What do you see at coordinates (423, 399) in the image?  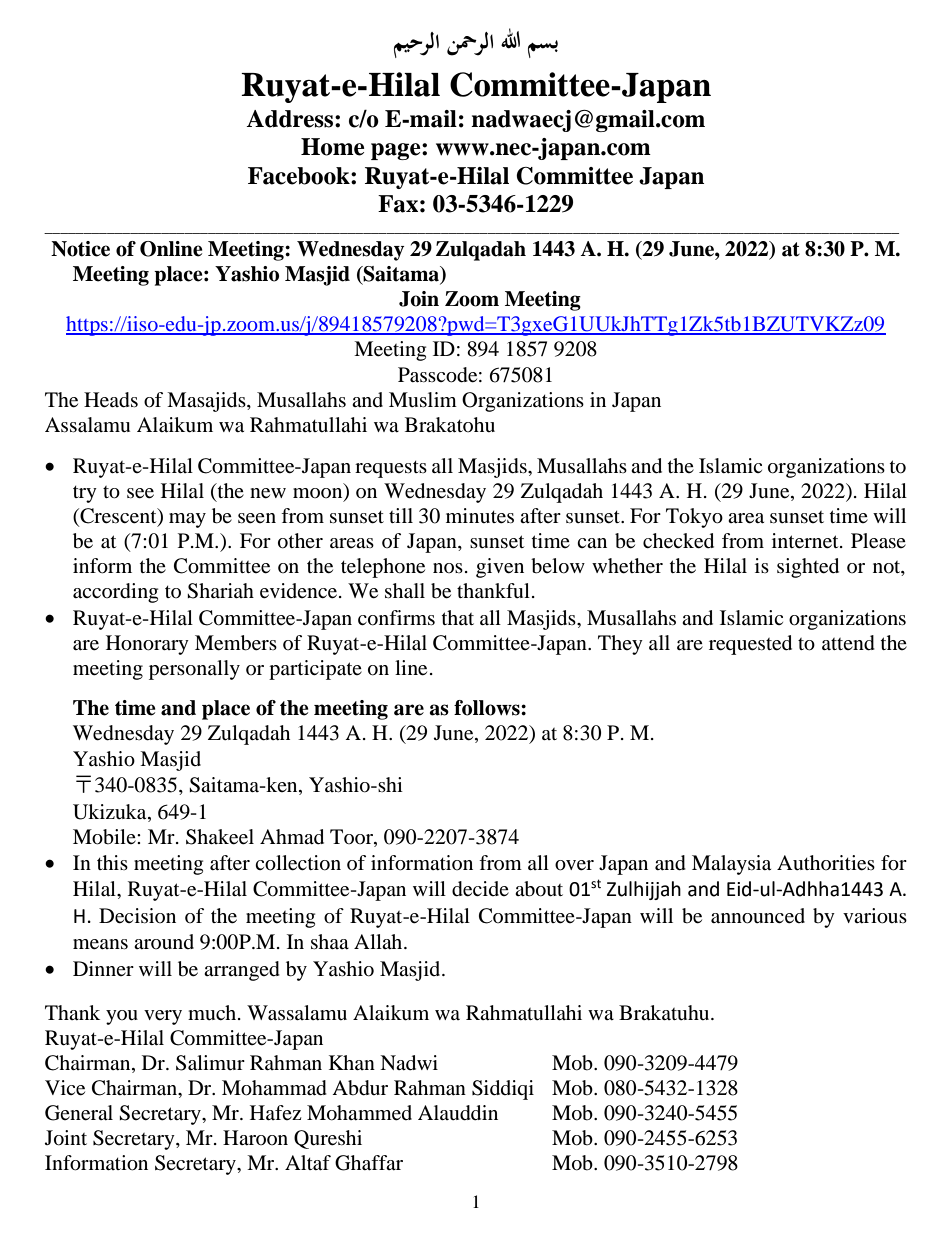 I see `Muslim` at bounding box center [423, 399].
